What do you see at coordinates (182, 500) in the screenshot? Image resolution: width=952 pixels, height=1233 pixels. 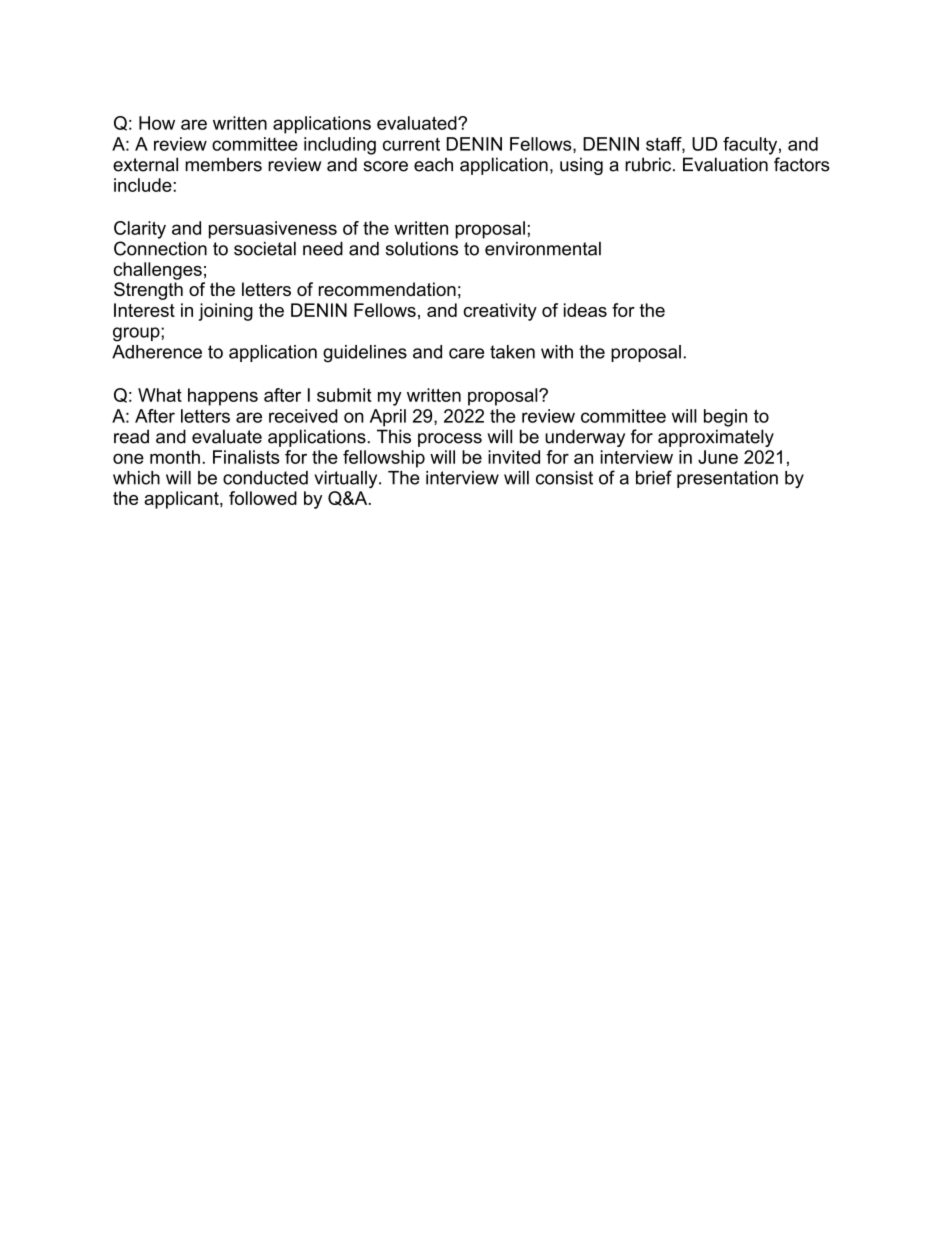 I see `applicant` at bounding box center [182, 500].
